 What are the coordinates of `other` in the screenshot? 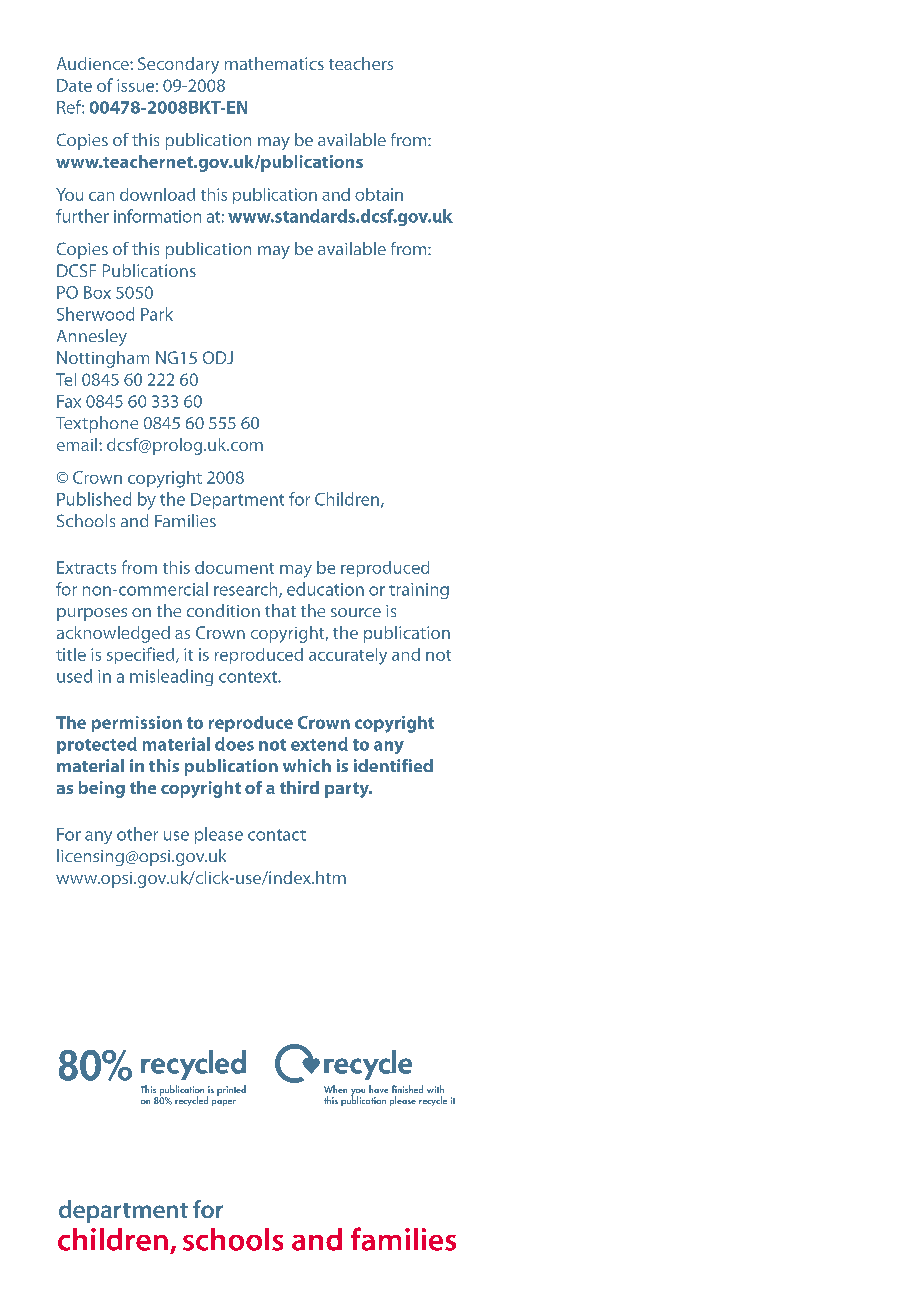 It's located at (137, 834).
